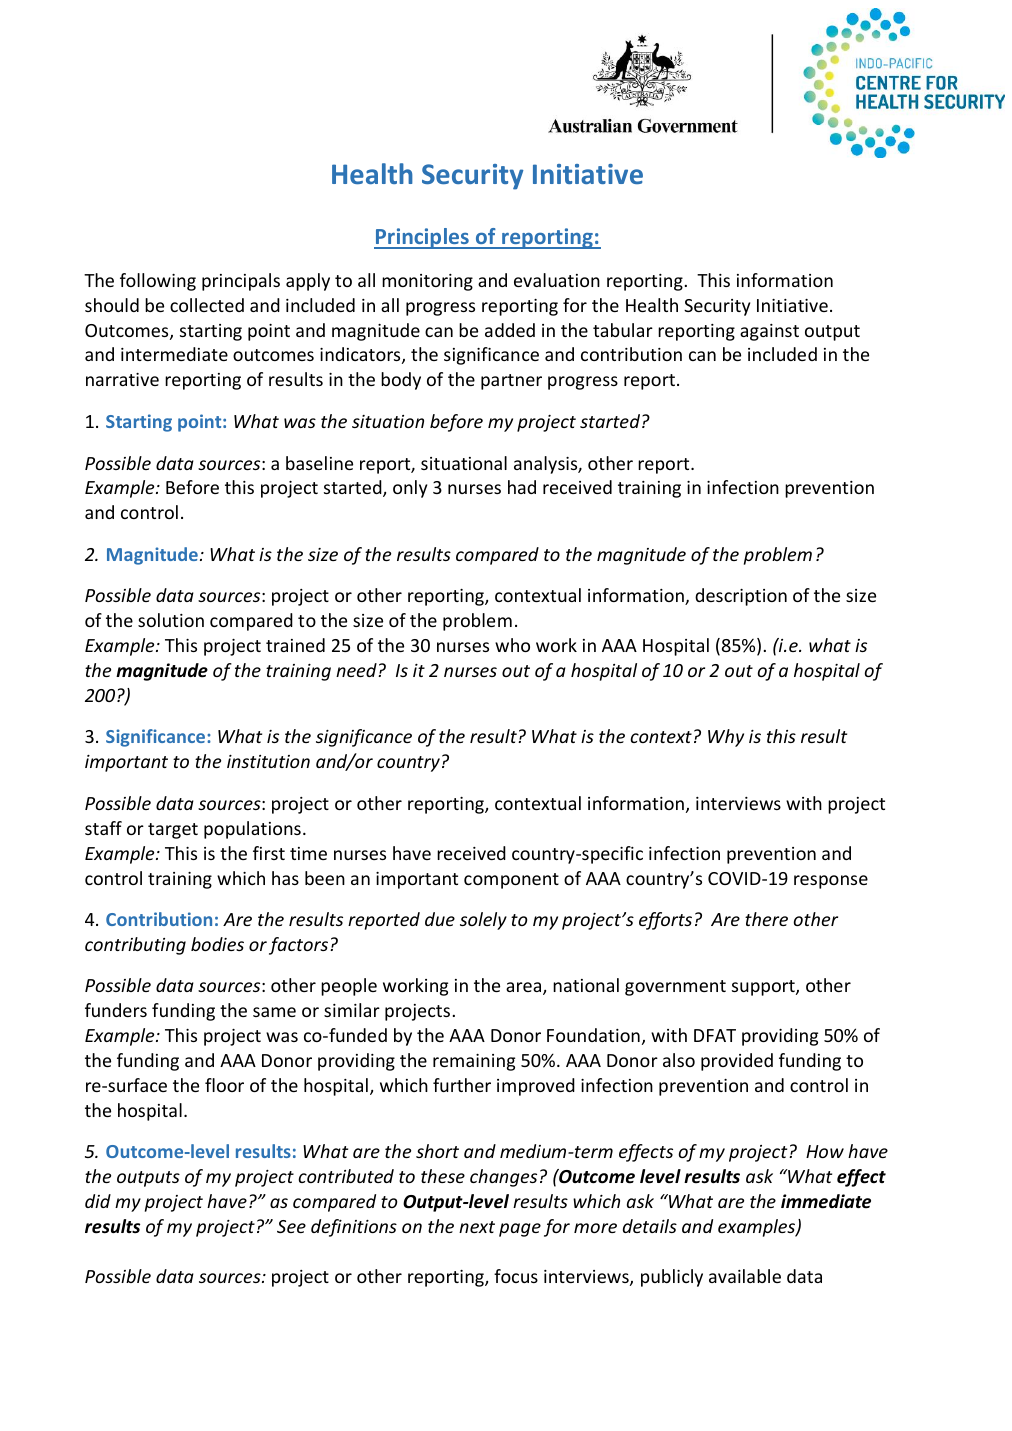 The height and width of the document is (1431, 1012). What do you see at coordinates (98, 1201) in the document?
I see `did` at bounding box center [98, 1201].
